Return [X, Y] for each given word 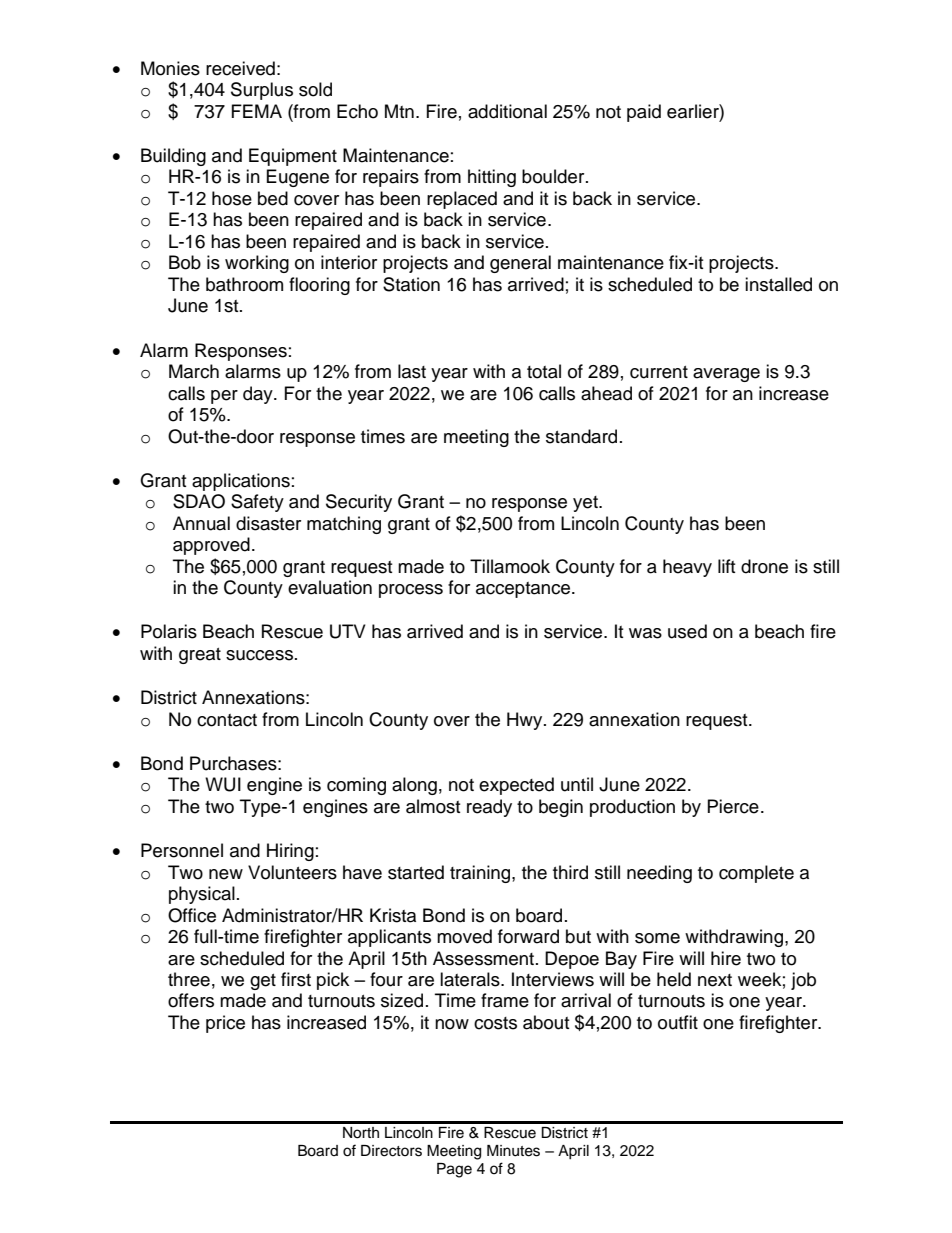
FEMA [257, 111]
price [225, 1024]
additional [507, 111]
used [687, 631]
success [261, 655]
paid [644, 113]
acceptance [524, 590]
